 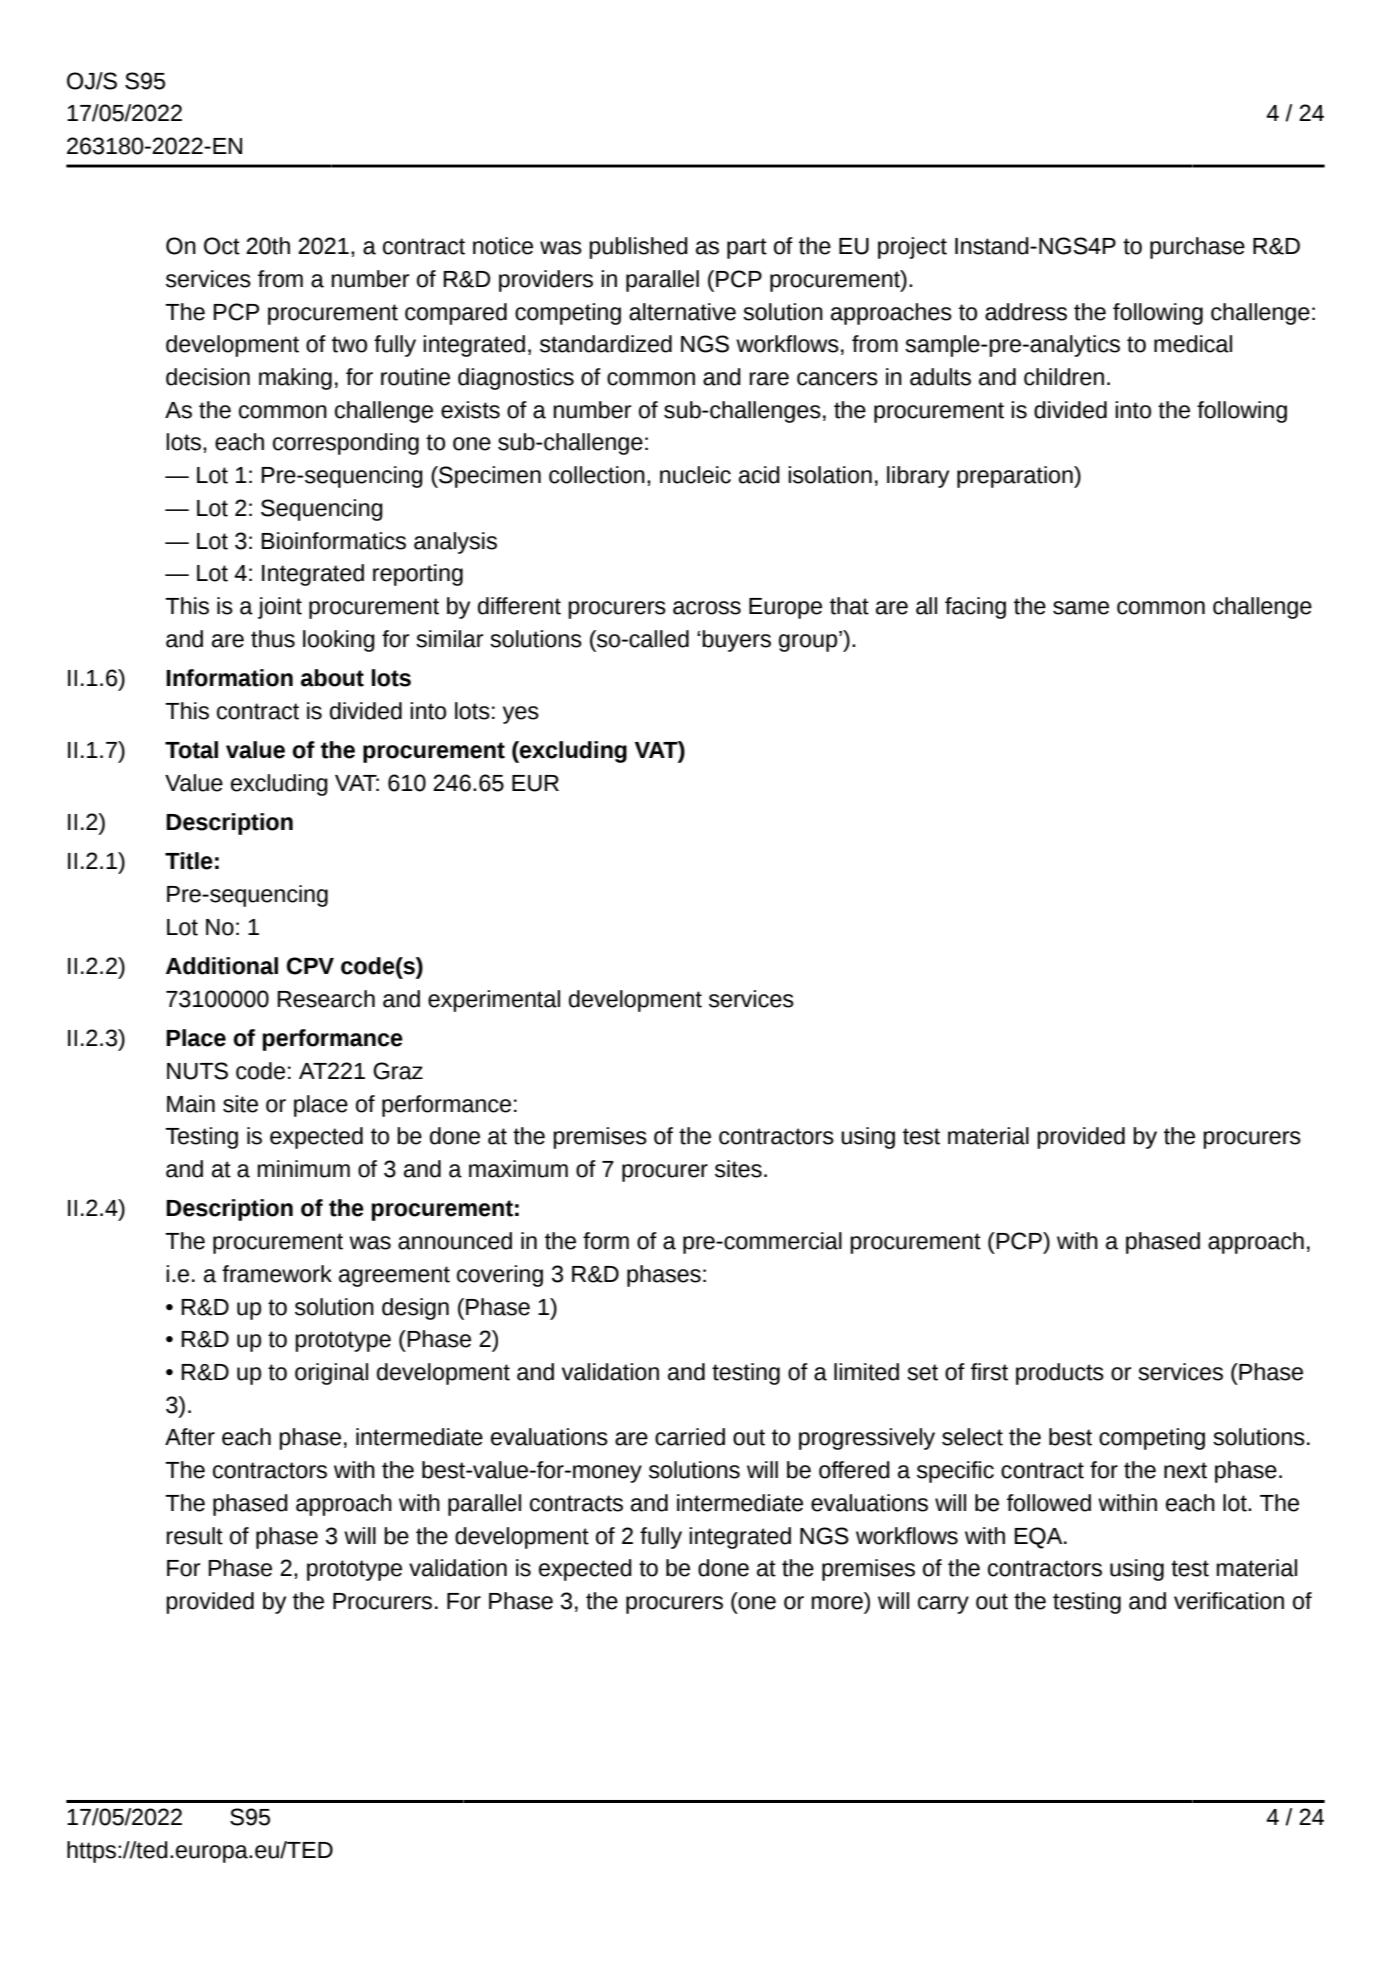 I want to click on alternative, so click(x=682, y=312).
